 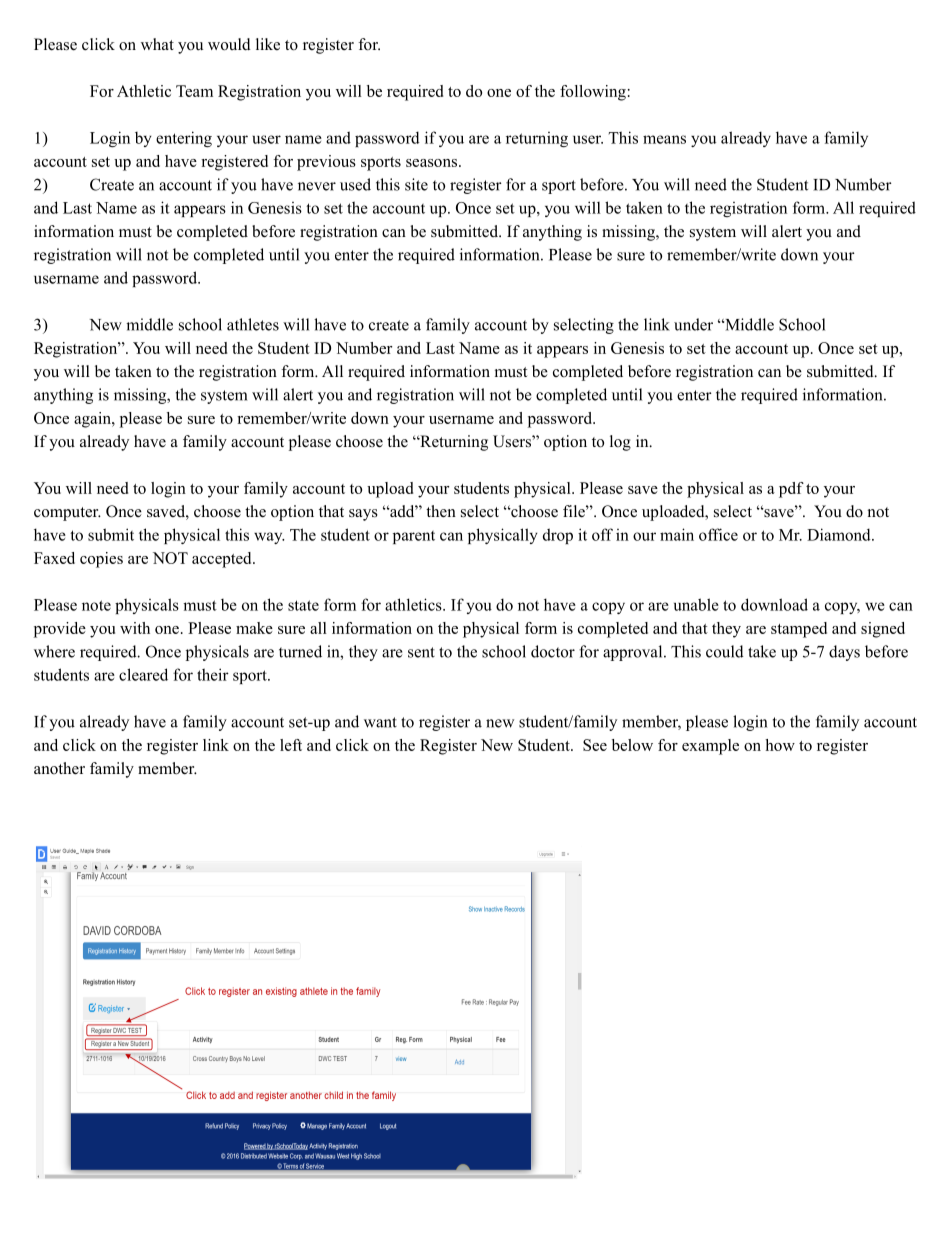 I want to click on how, so click(x=780, y=745).
